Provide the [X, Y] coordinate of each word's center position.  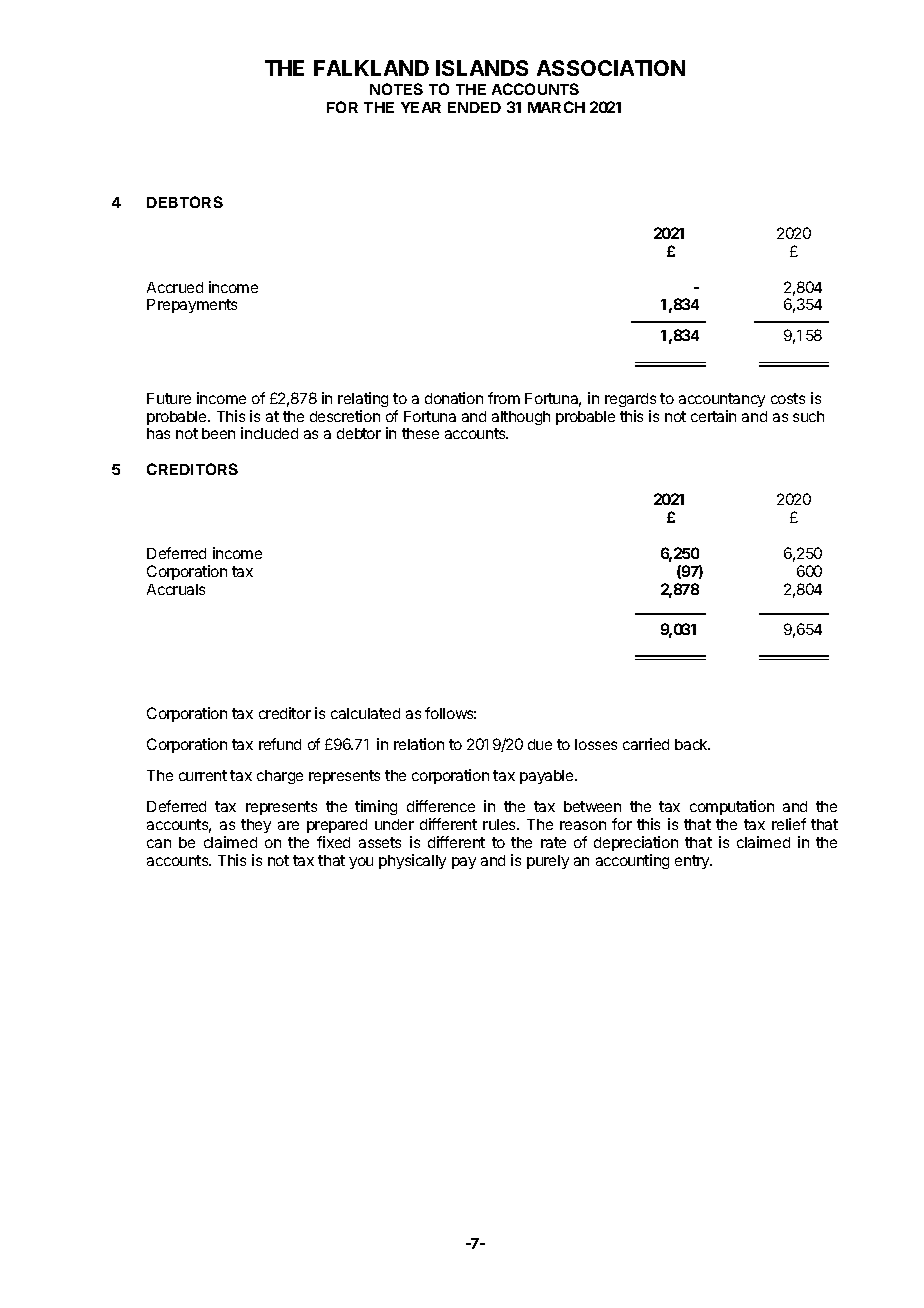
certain [713, 416]
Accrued [175, 287]
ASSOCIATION [611, 68]
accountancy [722, 400]
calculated [365, 713]
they [256, 826]
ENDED [474, 107]
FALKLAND [371, 68]
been [218, 433]
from [504, 398]
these [420, 433]
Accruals [176, 589]
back [692, 744]
